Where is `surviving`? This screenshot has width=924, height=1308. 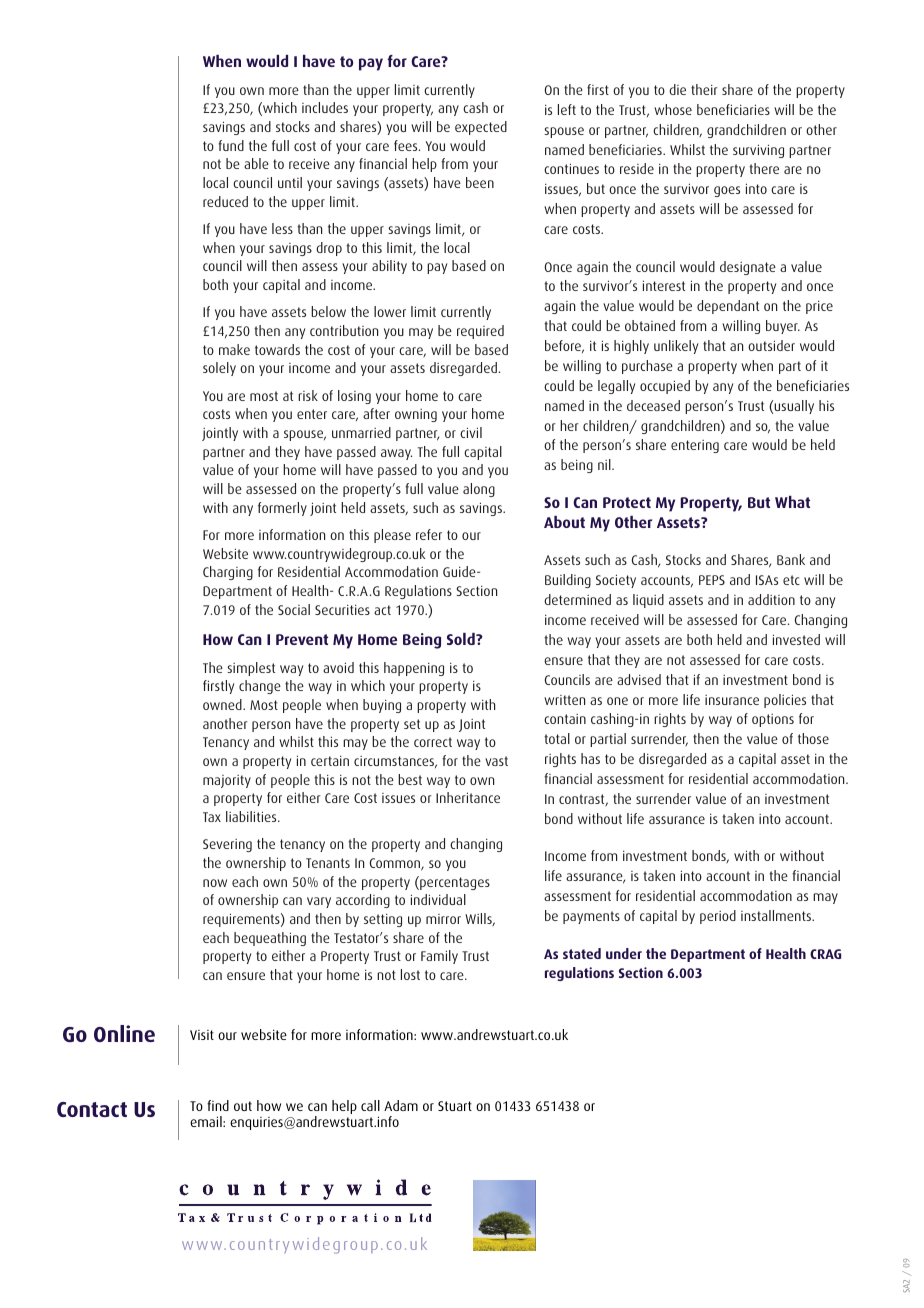
surviving is located at coordinates (758, 151).
